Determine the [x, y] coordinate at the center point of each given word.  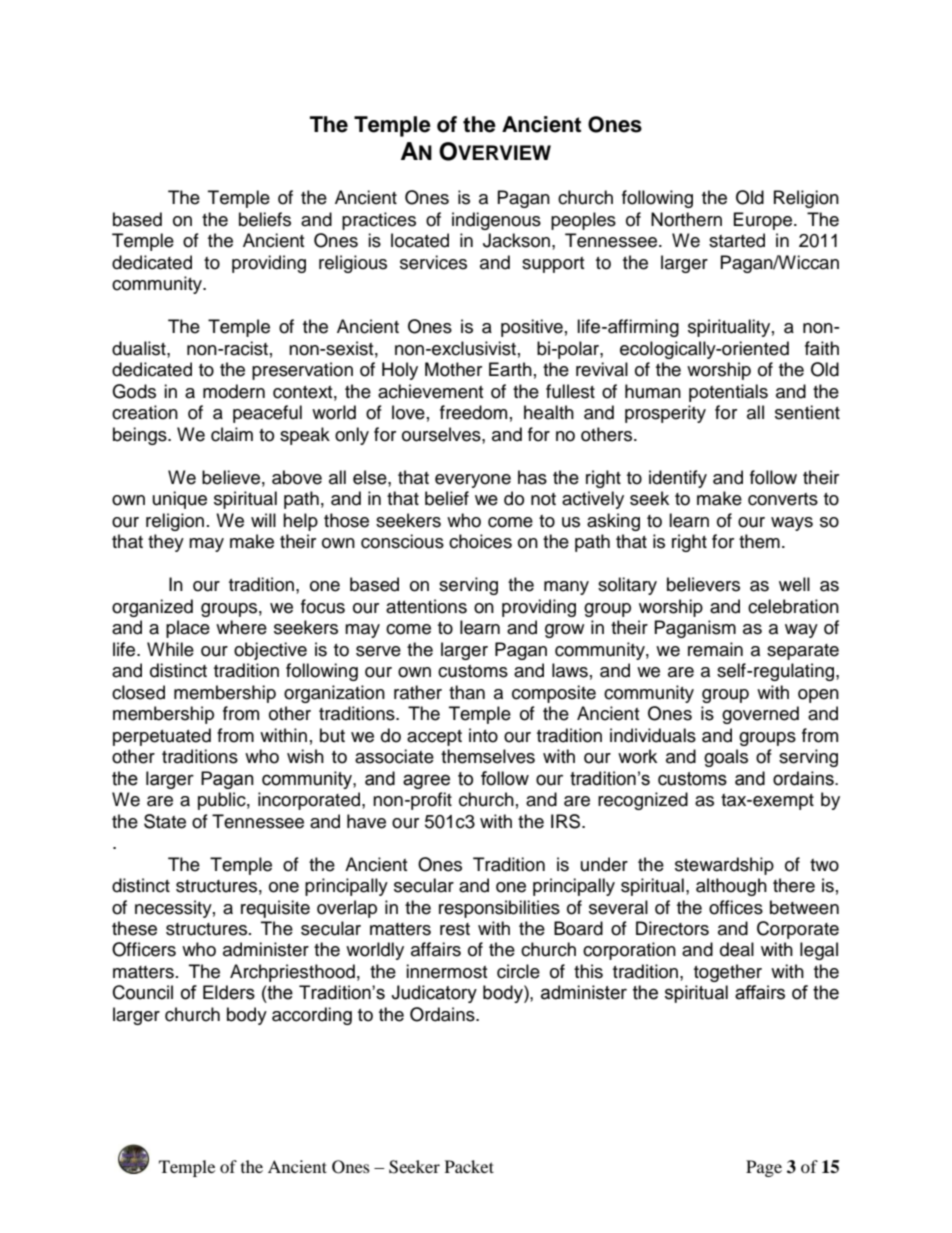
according [312, 1016]
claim [232, 434]
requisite [275, 909]
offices [736, 907]
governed [760, 715]
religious [353, 264]
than [467, 692]
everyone [473, 481]
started [737, 240]
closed [138, 692]
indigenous [496, 221]
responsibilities [499, 909]
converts [783, 499]
